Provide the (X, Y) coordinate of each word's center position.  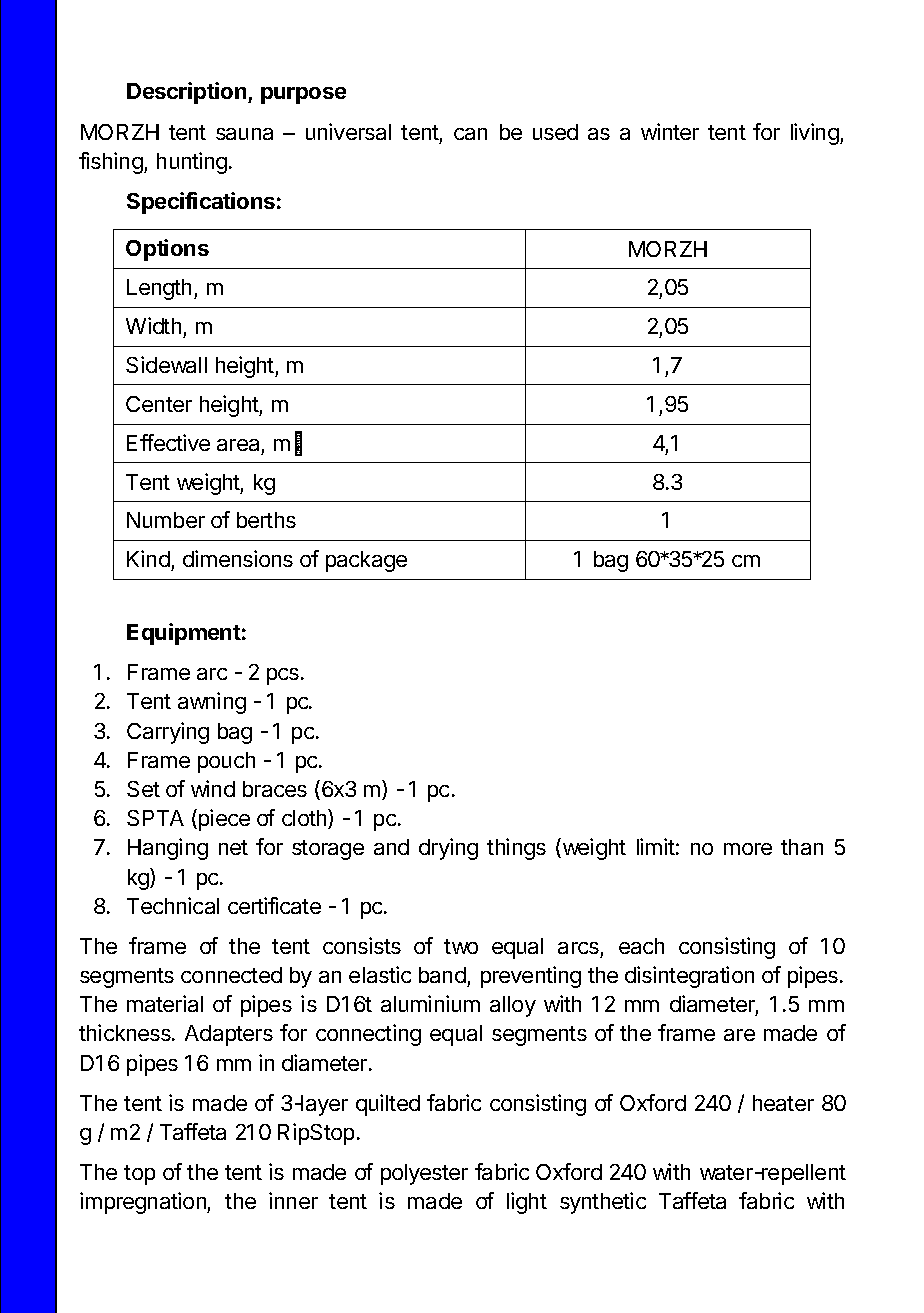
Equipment (184, 634)
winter (670, 131)
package (366, 561)
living (816, 134)
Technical (173, 905)
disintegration (689, 977)
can (470, 134)
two (461, 946)
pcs (284, 676)
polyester (424, 1174)
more (748, 849)
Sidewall (166, 364)
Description (188, 93)
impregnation (144, 1203)
